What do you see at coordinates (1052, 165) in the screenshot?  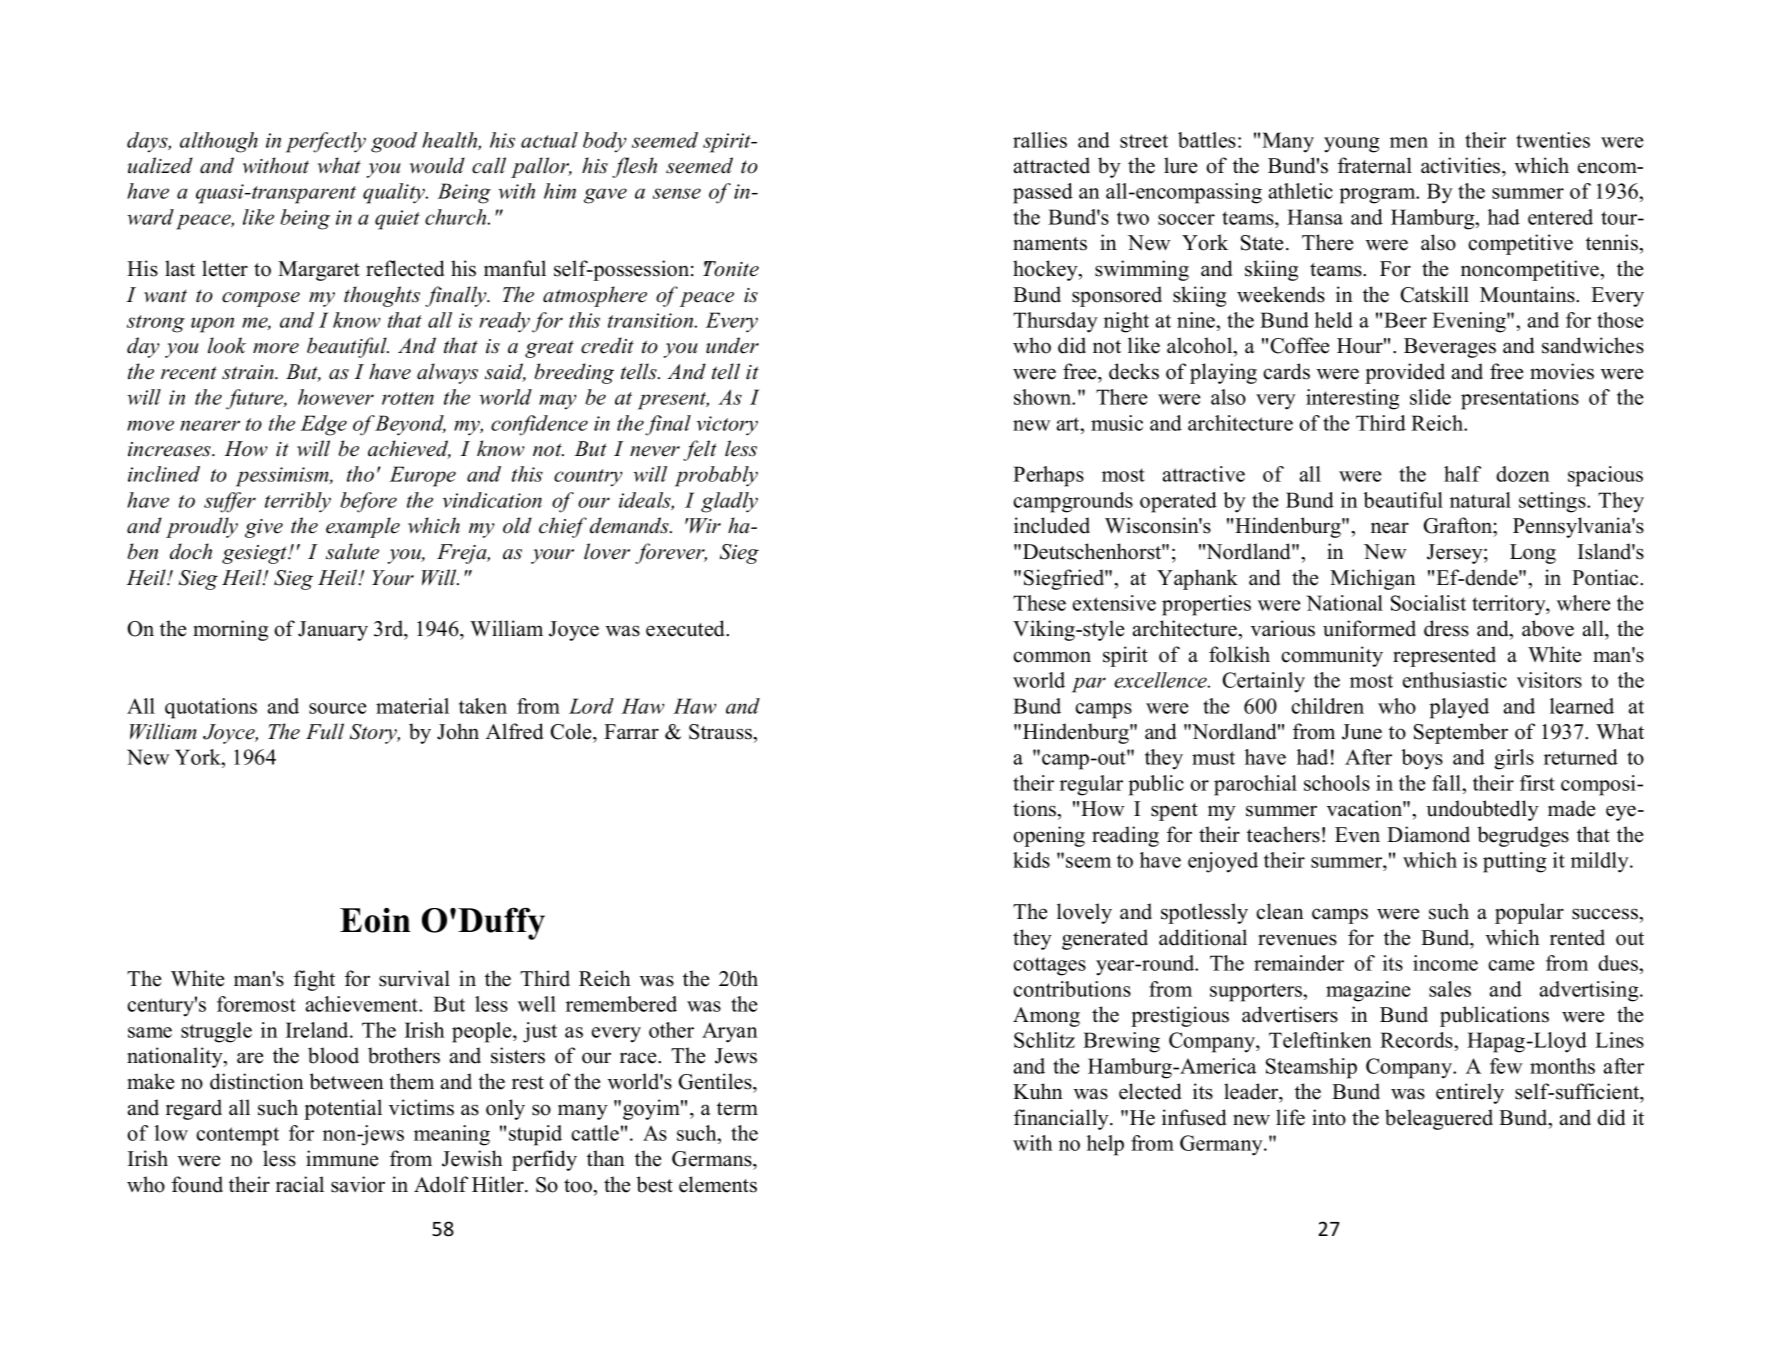 I see `attracted` at bounding box center [1052, 165].
